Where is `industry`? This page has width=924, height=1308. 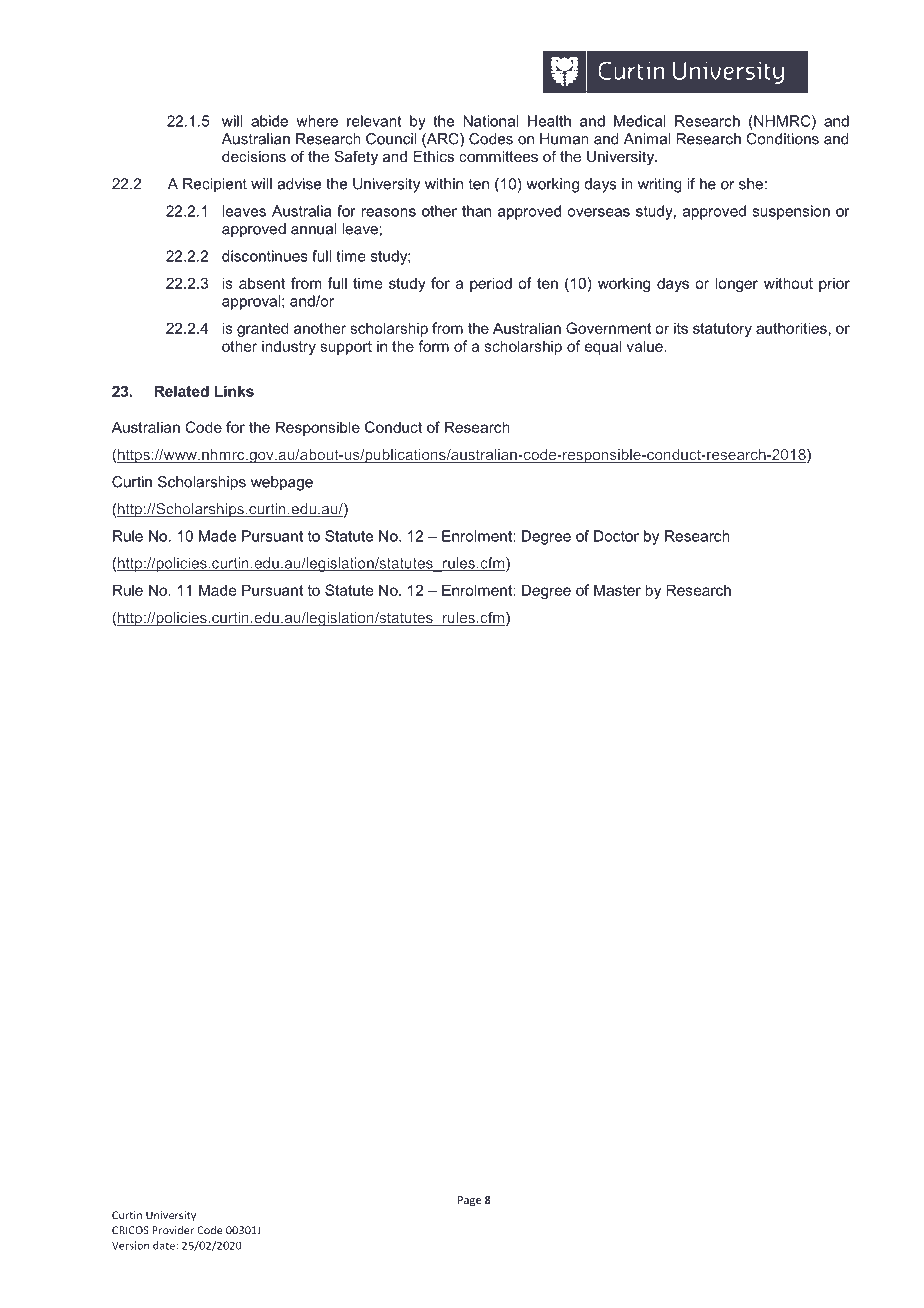 industry is located at coordinates (289, 347).
